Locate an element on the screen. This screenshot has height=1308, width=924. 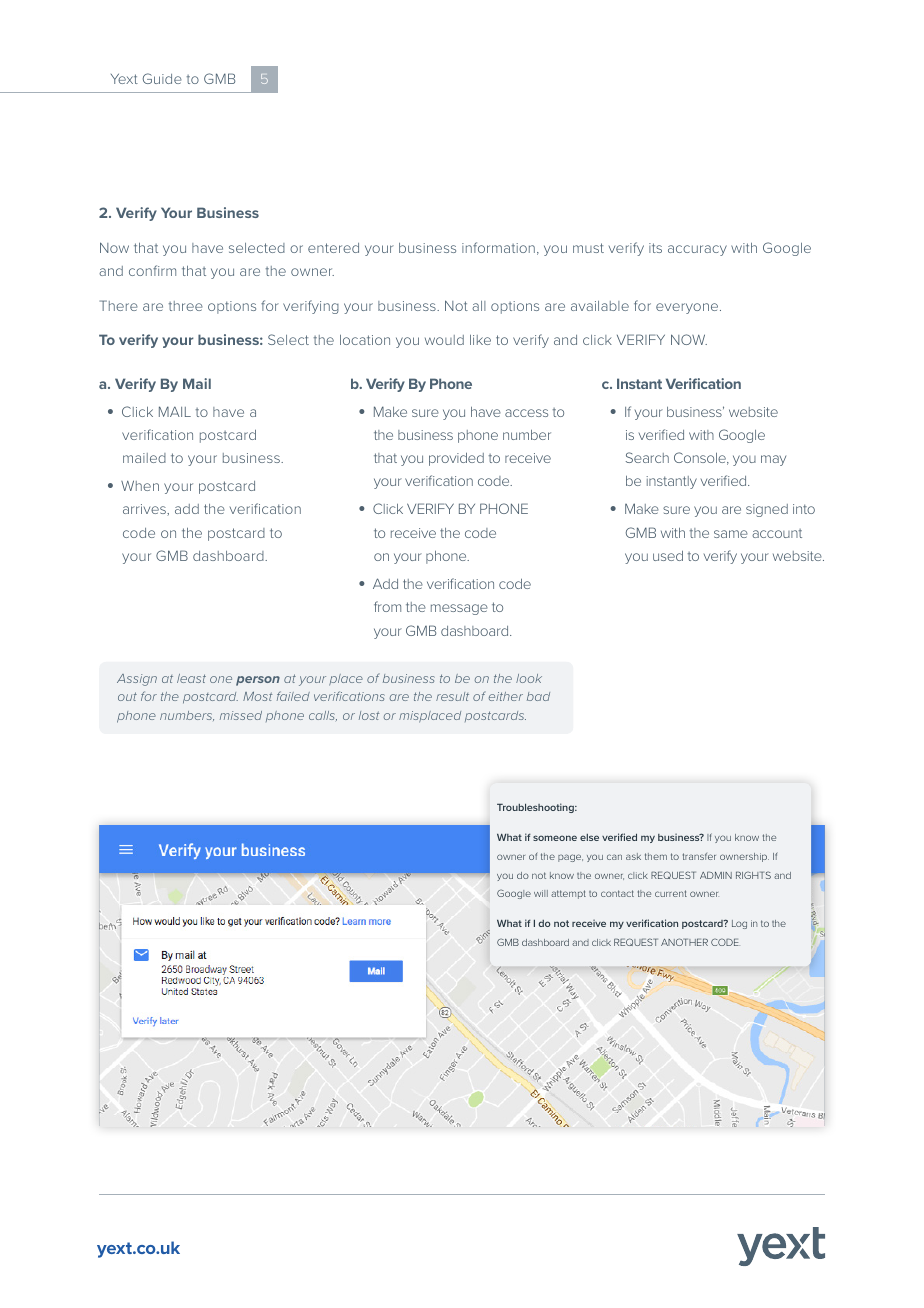
missed is located at coordinates (241, 715).
